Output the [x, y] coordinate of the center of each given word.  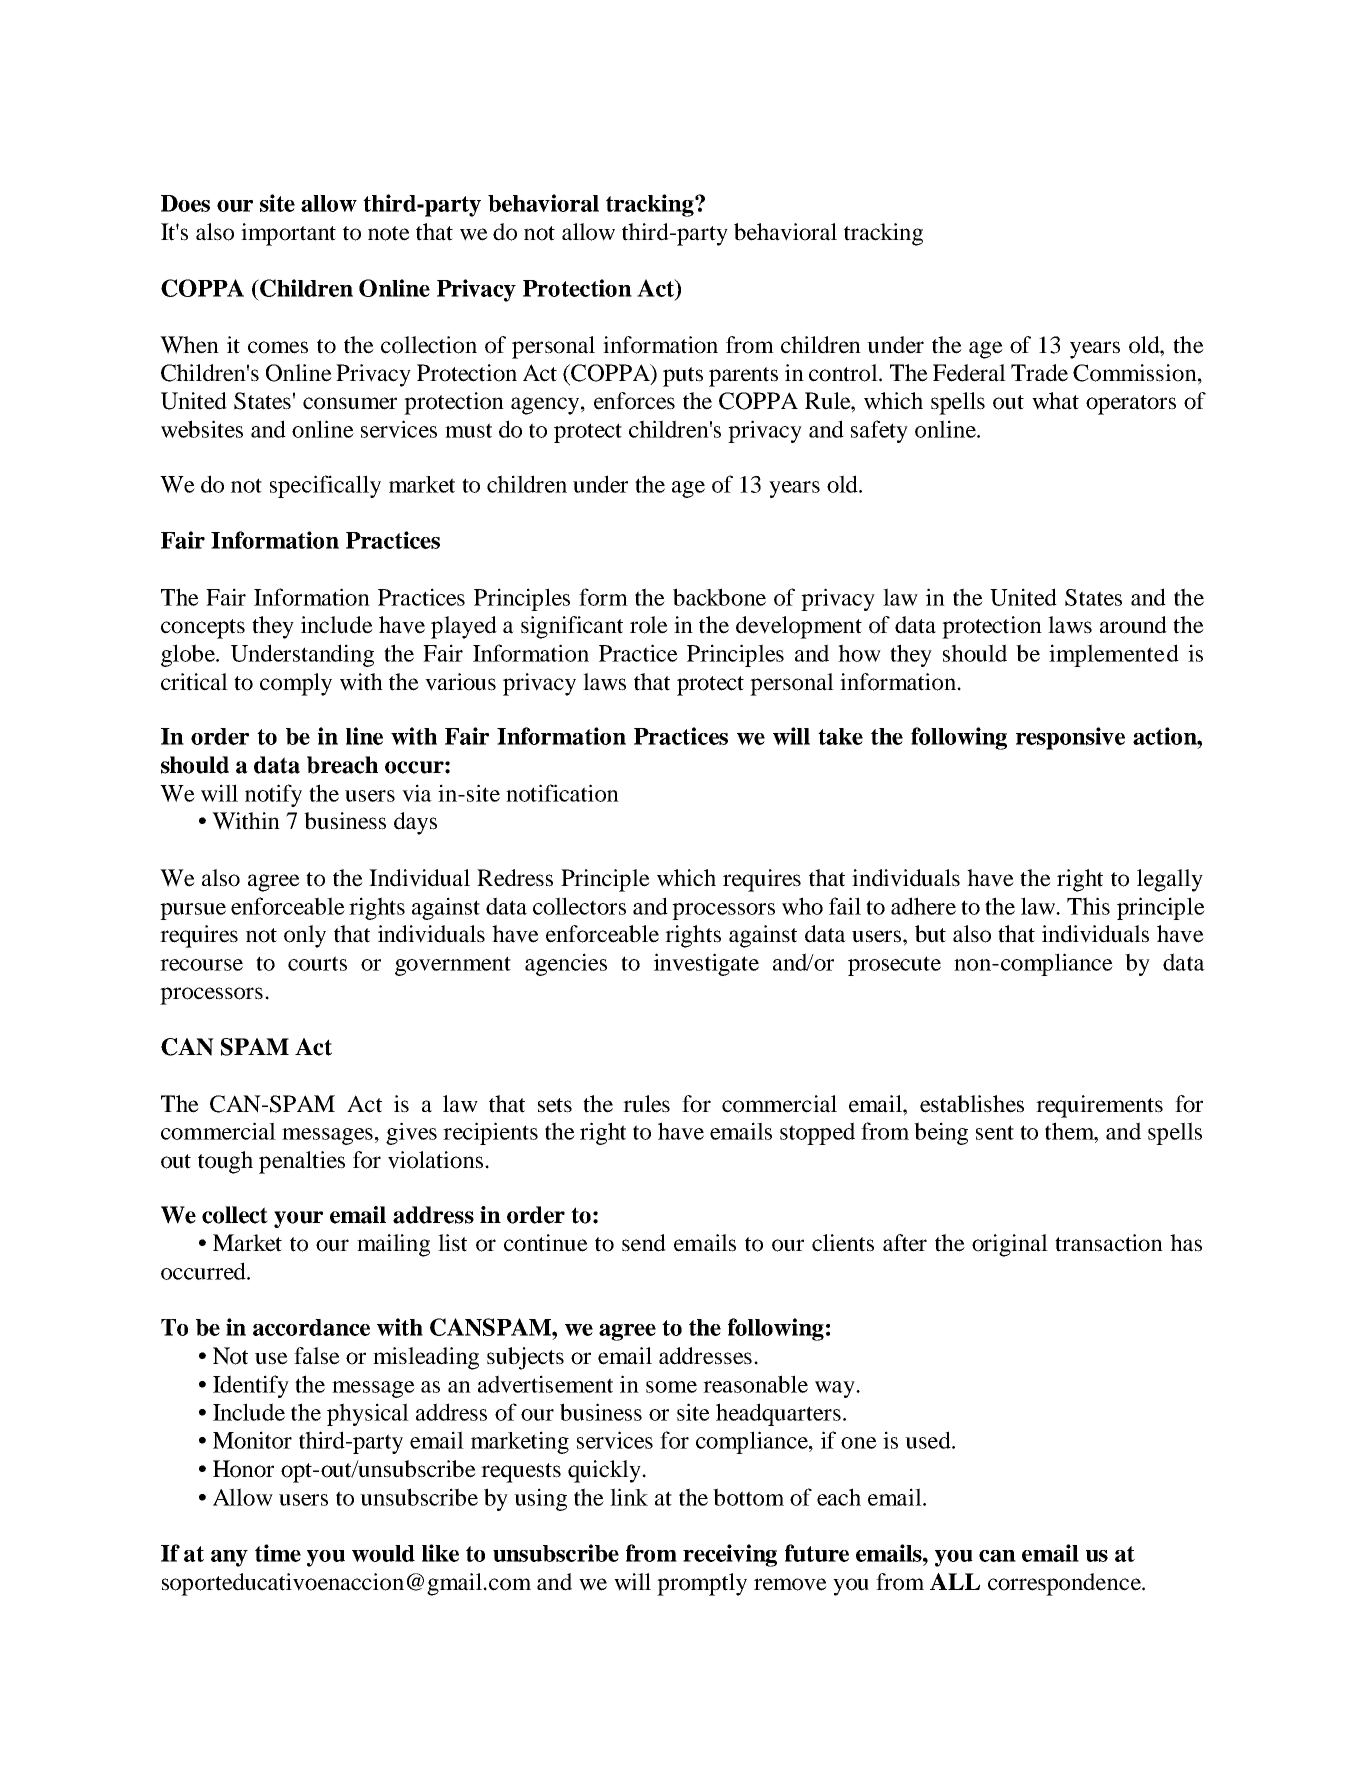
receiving [730, 1555]
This [1088, 906]
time [278, 1553]
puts [683, 377]
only [305, 936]
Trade [1039, 373]
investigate [706, 964]
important [288, 234]
